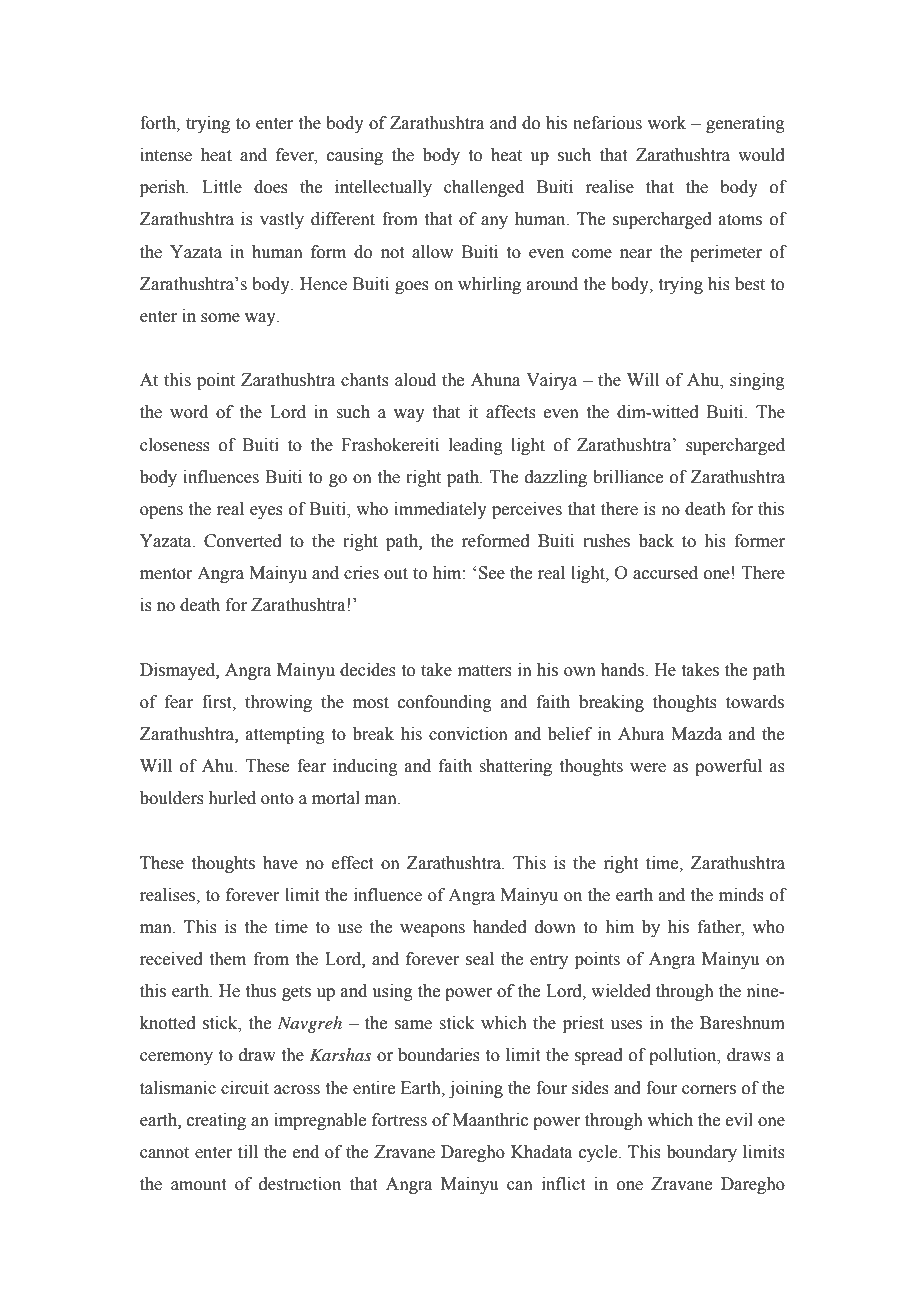 This screenshot has width=924, height=1308. What do you see at coordinates (484, 188) in the screenshot?
I see `challenged` at bounding box center [484, 188].
